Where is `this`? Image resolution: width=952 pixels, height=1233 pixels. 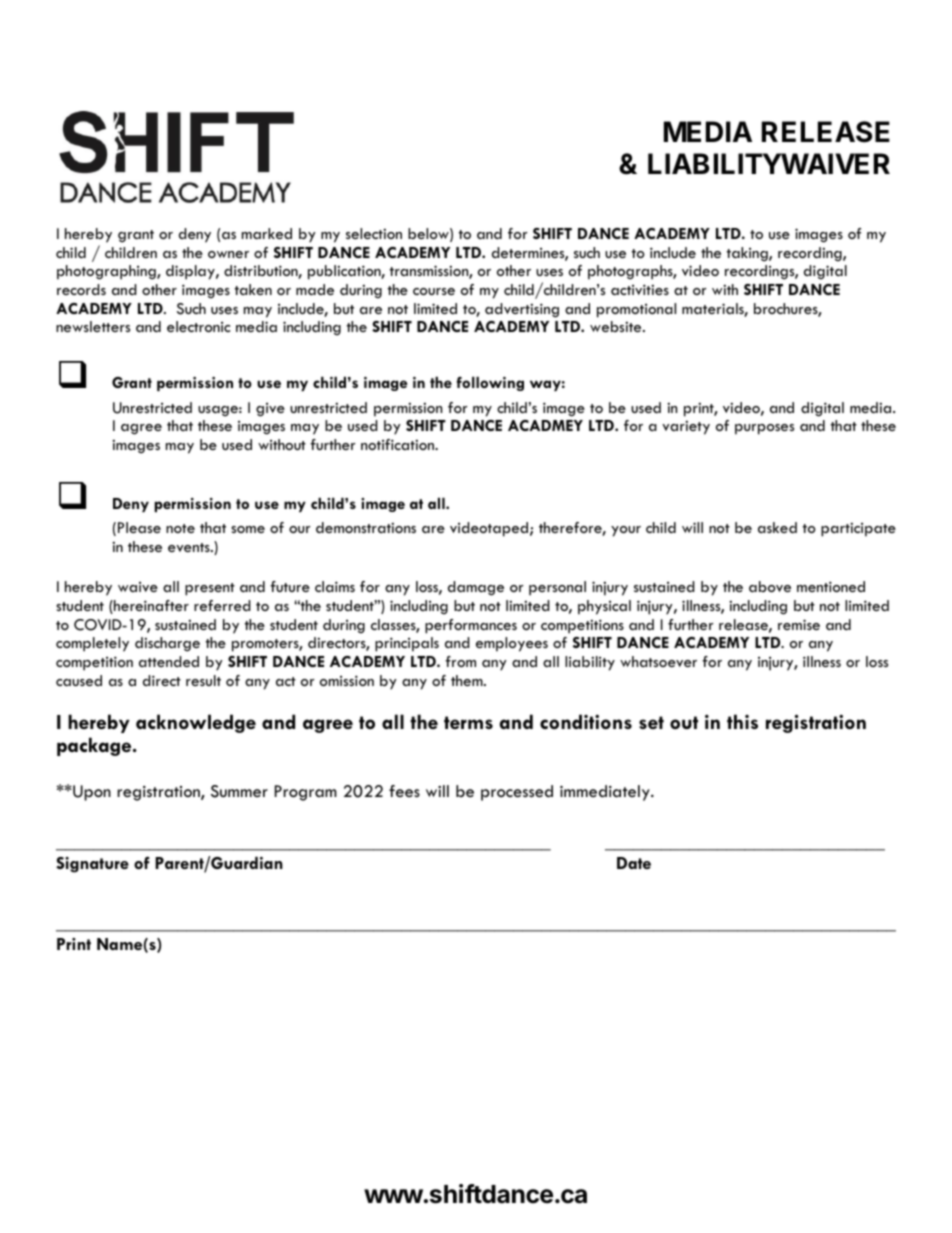 this is located at coordinates (742, 721).
